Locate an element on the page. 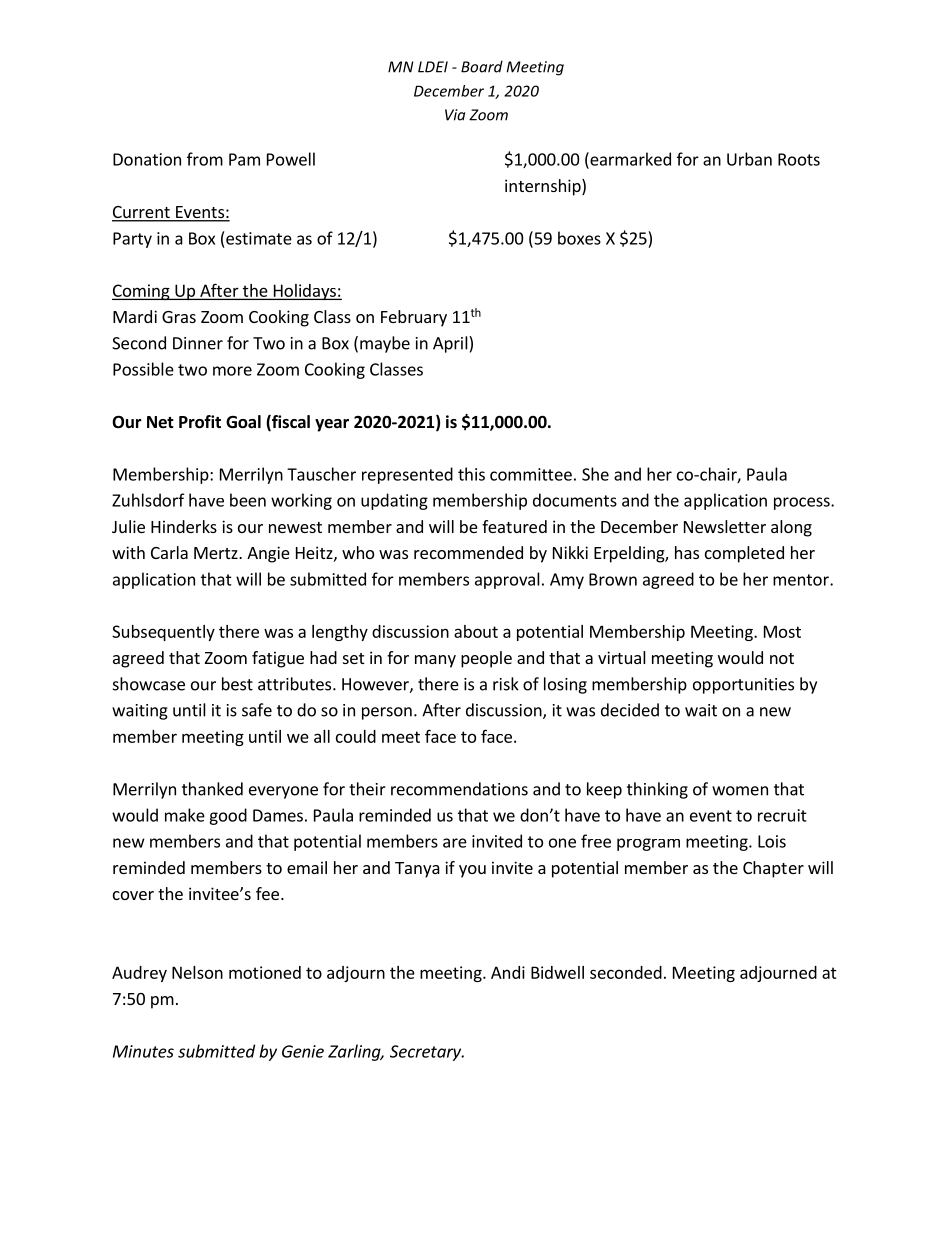  completed is located at coordinates (744, 554).
